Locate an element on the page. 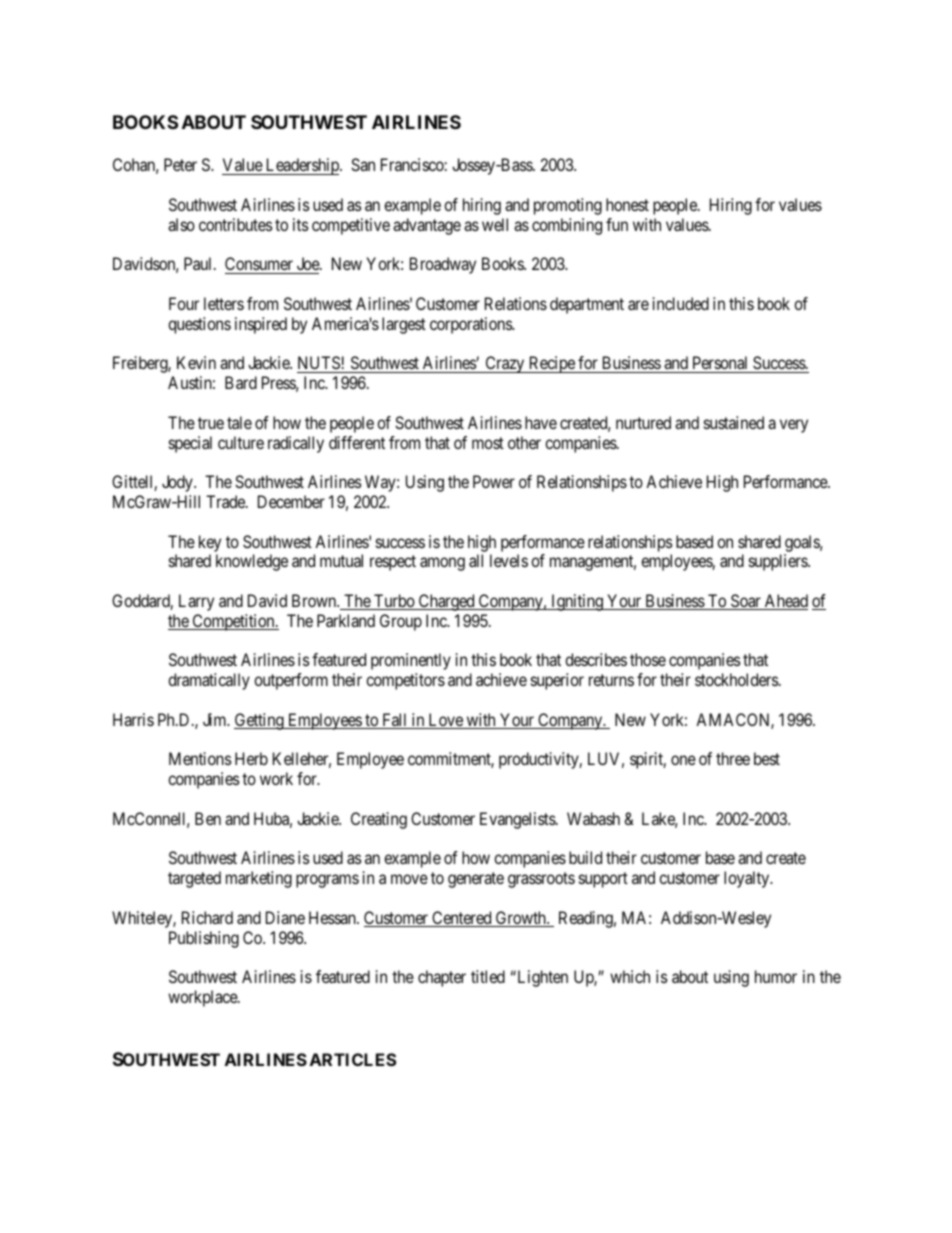 The height and width of the document is (1233, 952). Soar is located at coordinates (746, 602).
